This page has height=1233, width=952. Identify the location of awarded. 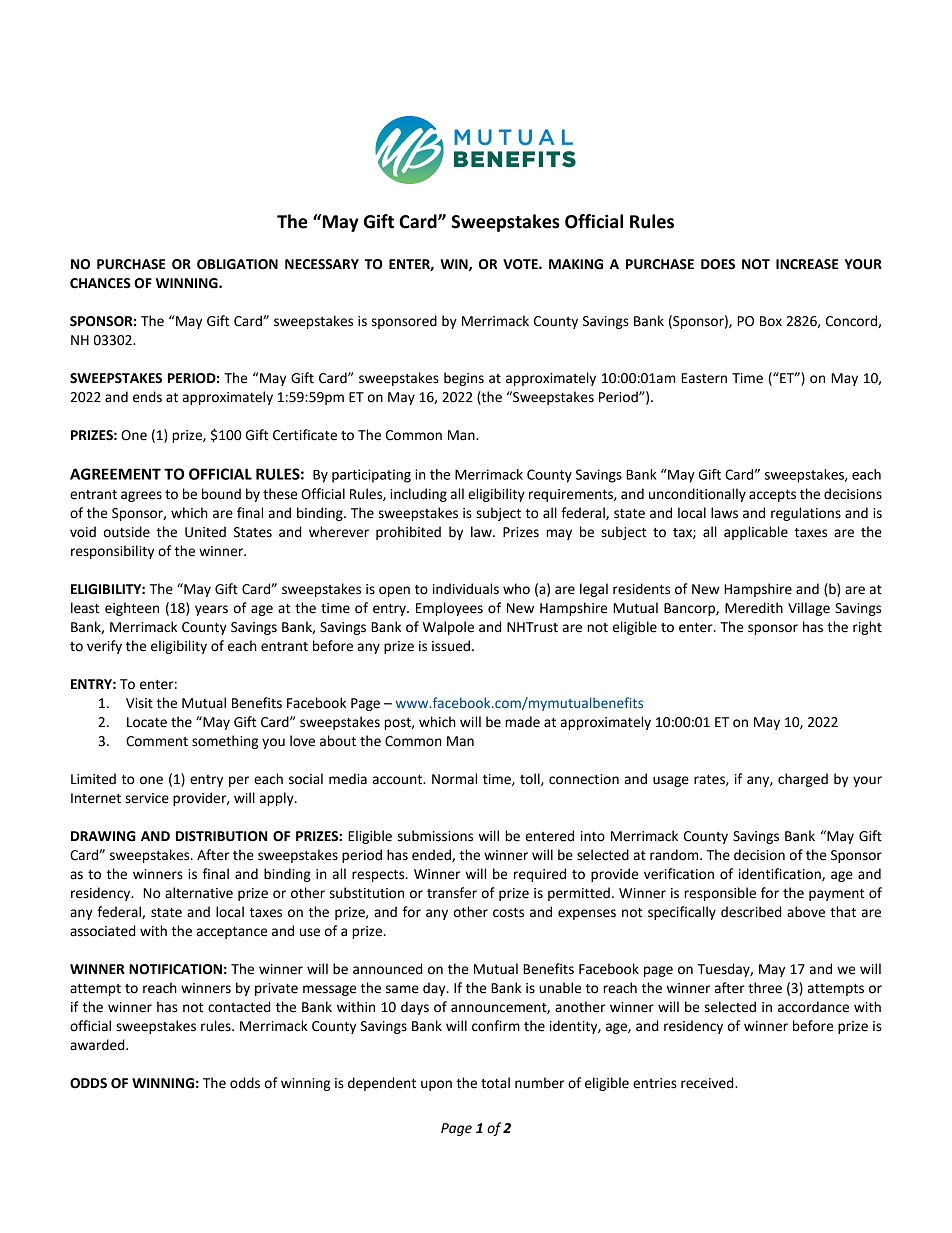
(98, 1045).
